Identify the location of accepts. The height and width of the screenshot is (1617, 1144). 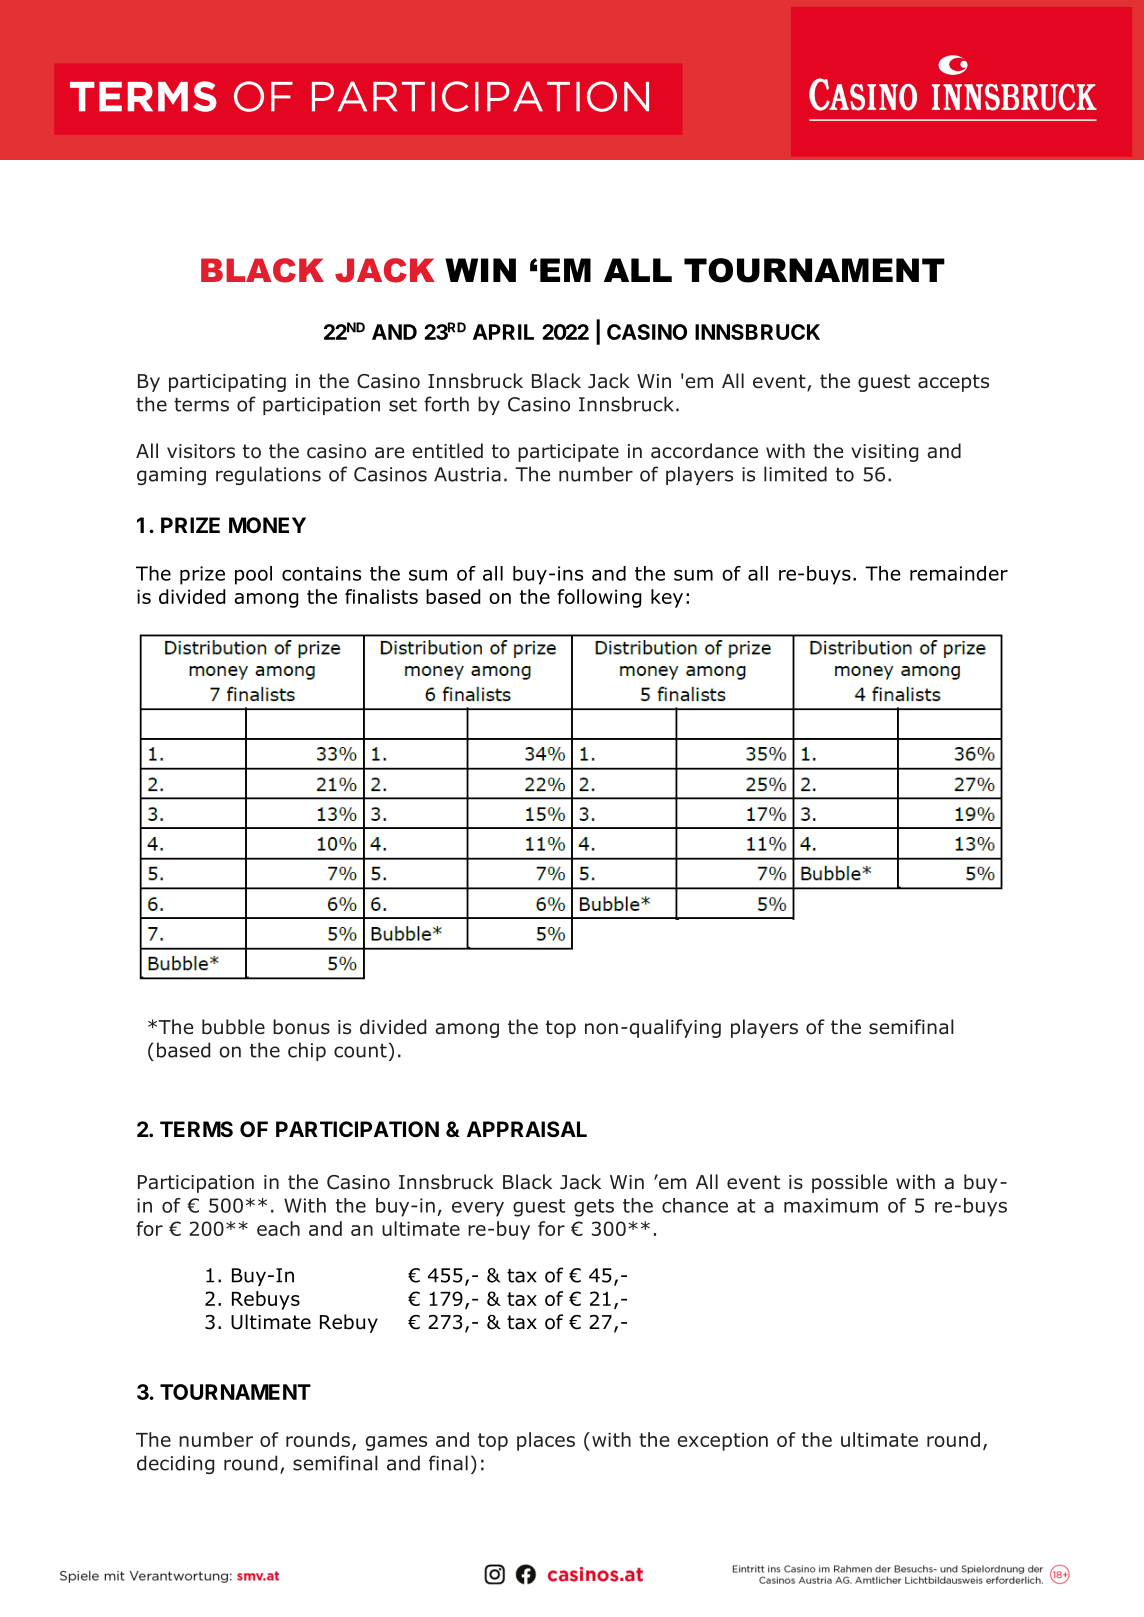
(953, 383).
